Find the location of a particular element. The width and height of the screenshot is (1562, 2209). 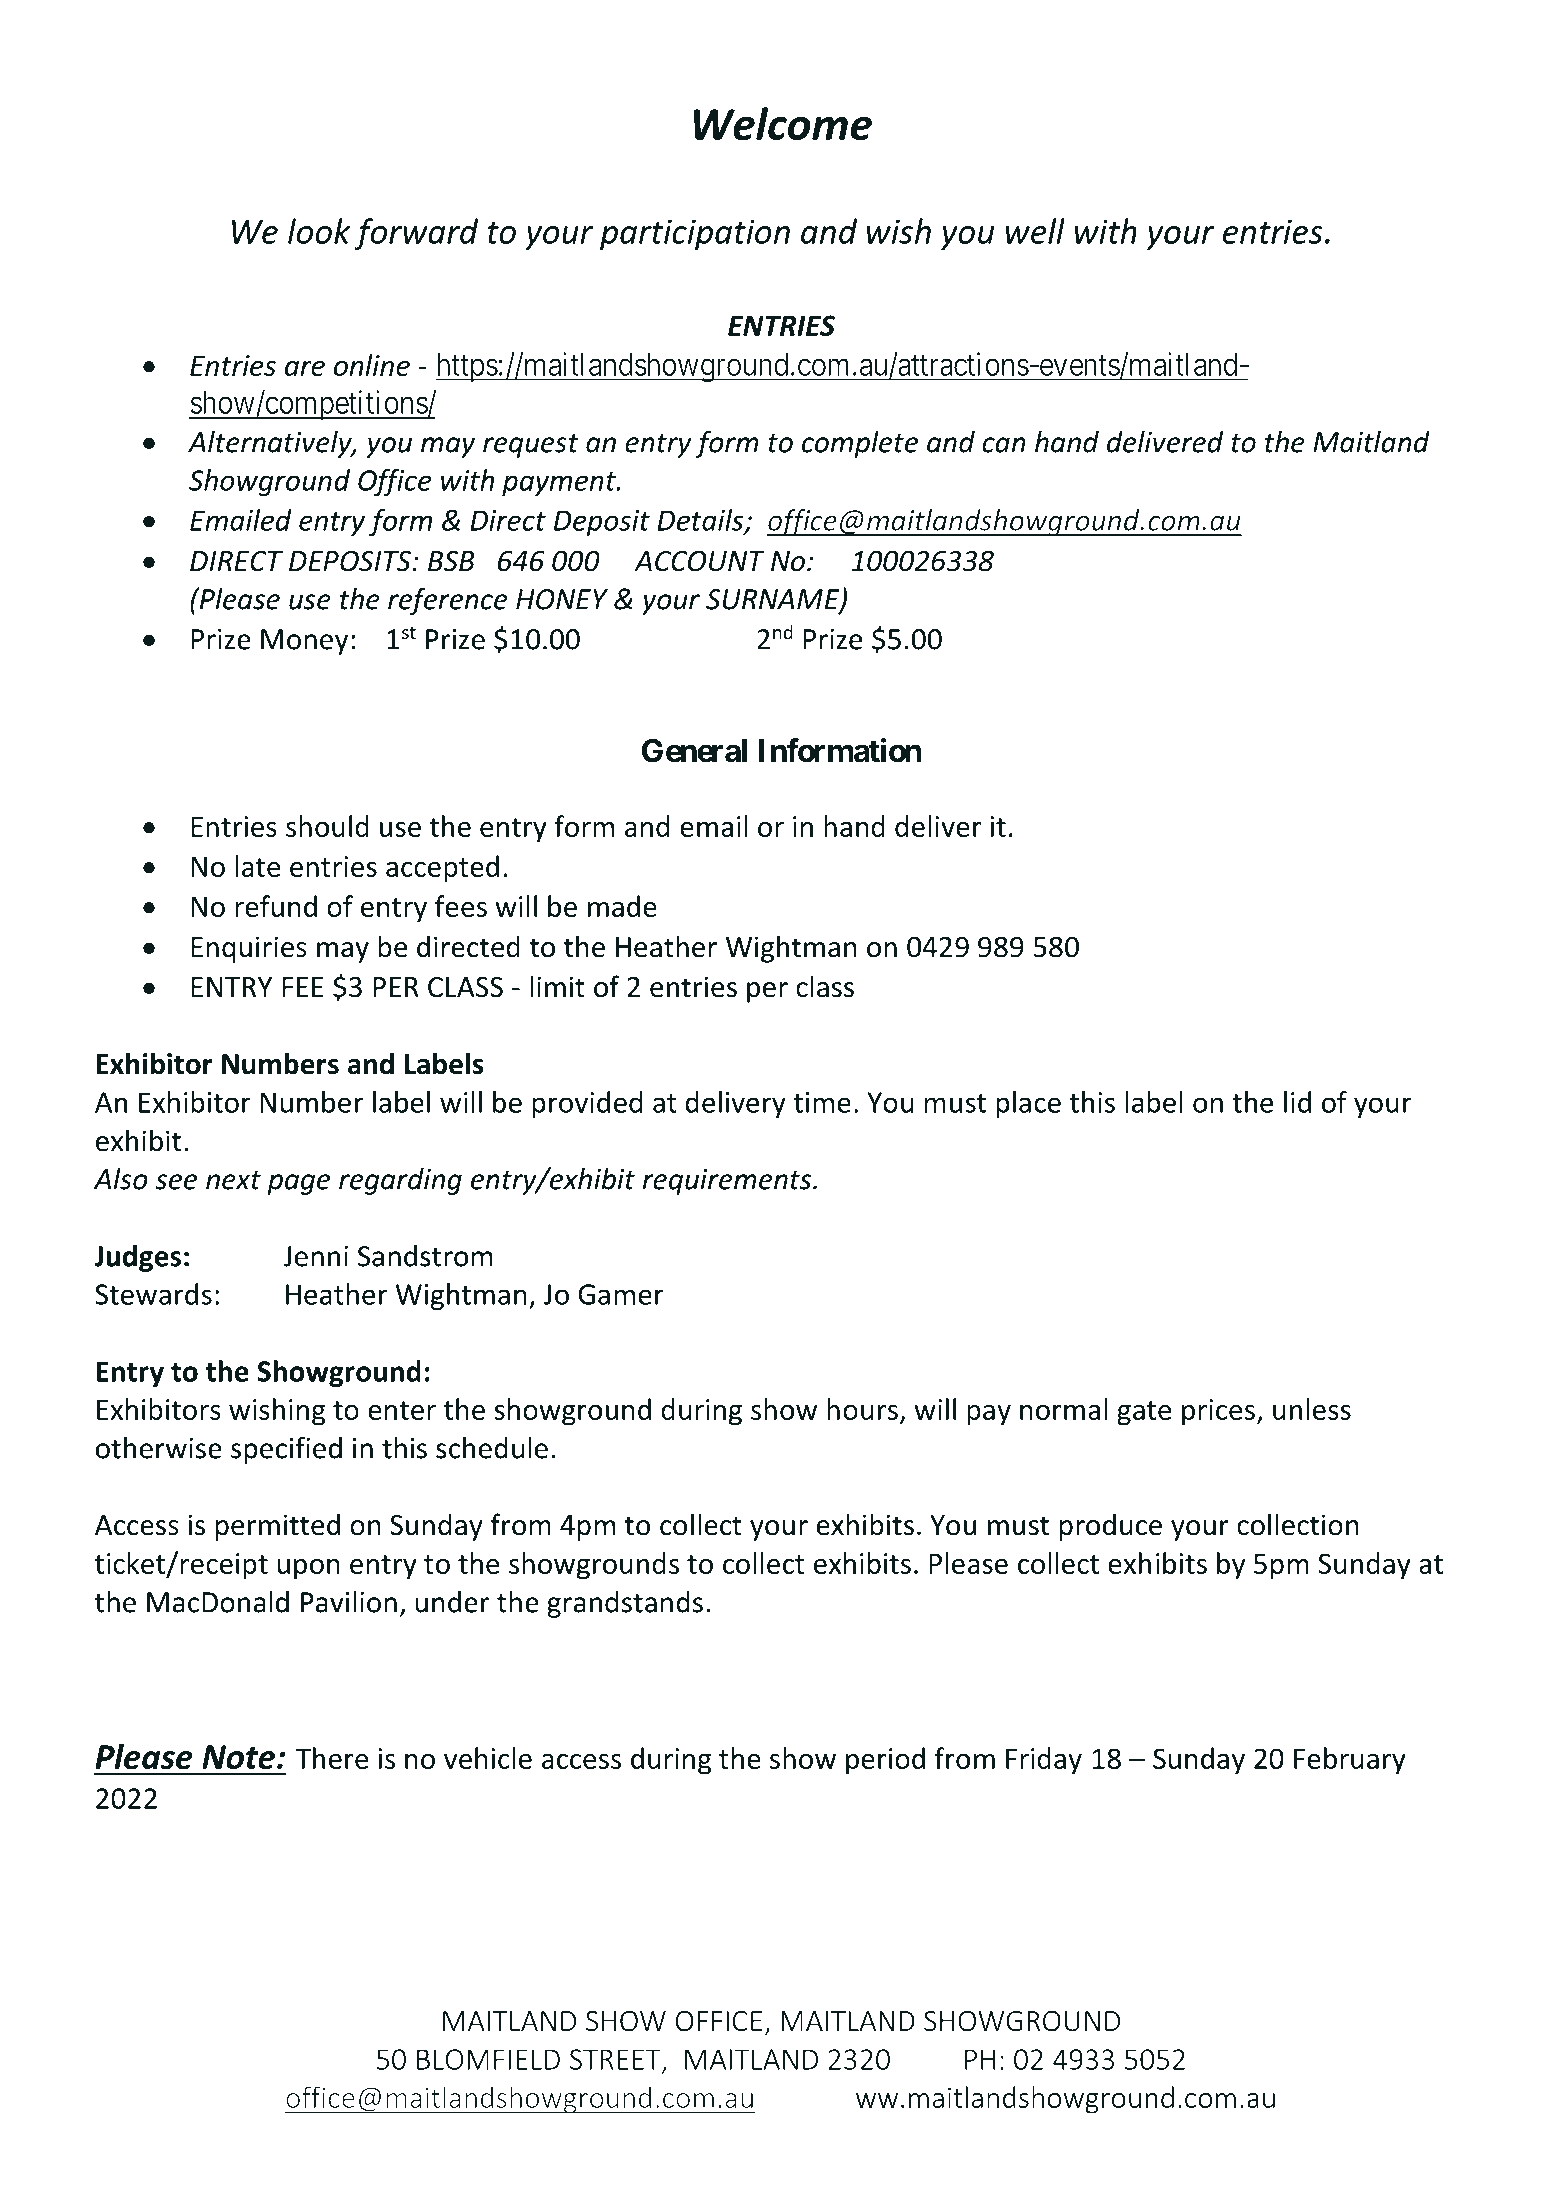

participation is located at coordinates (695, 234).
